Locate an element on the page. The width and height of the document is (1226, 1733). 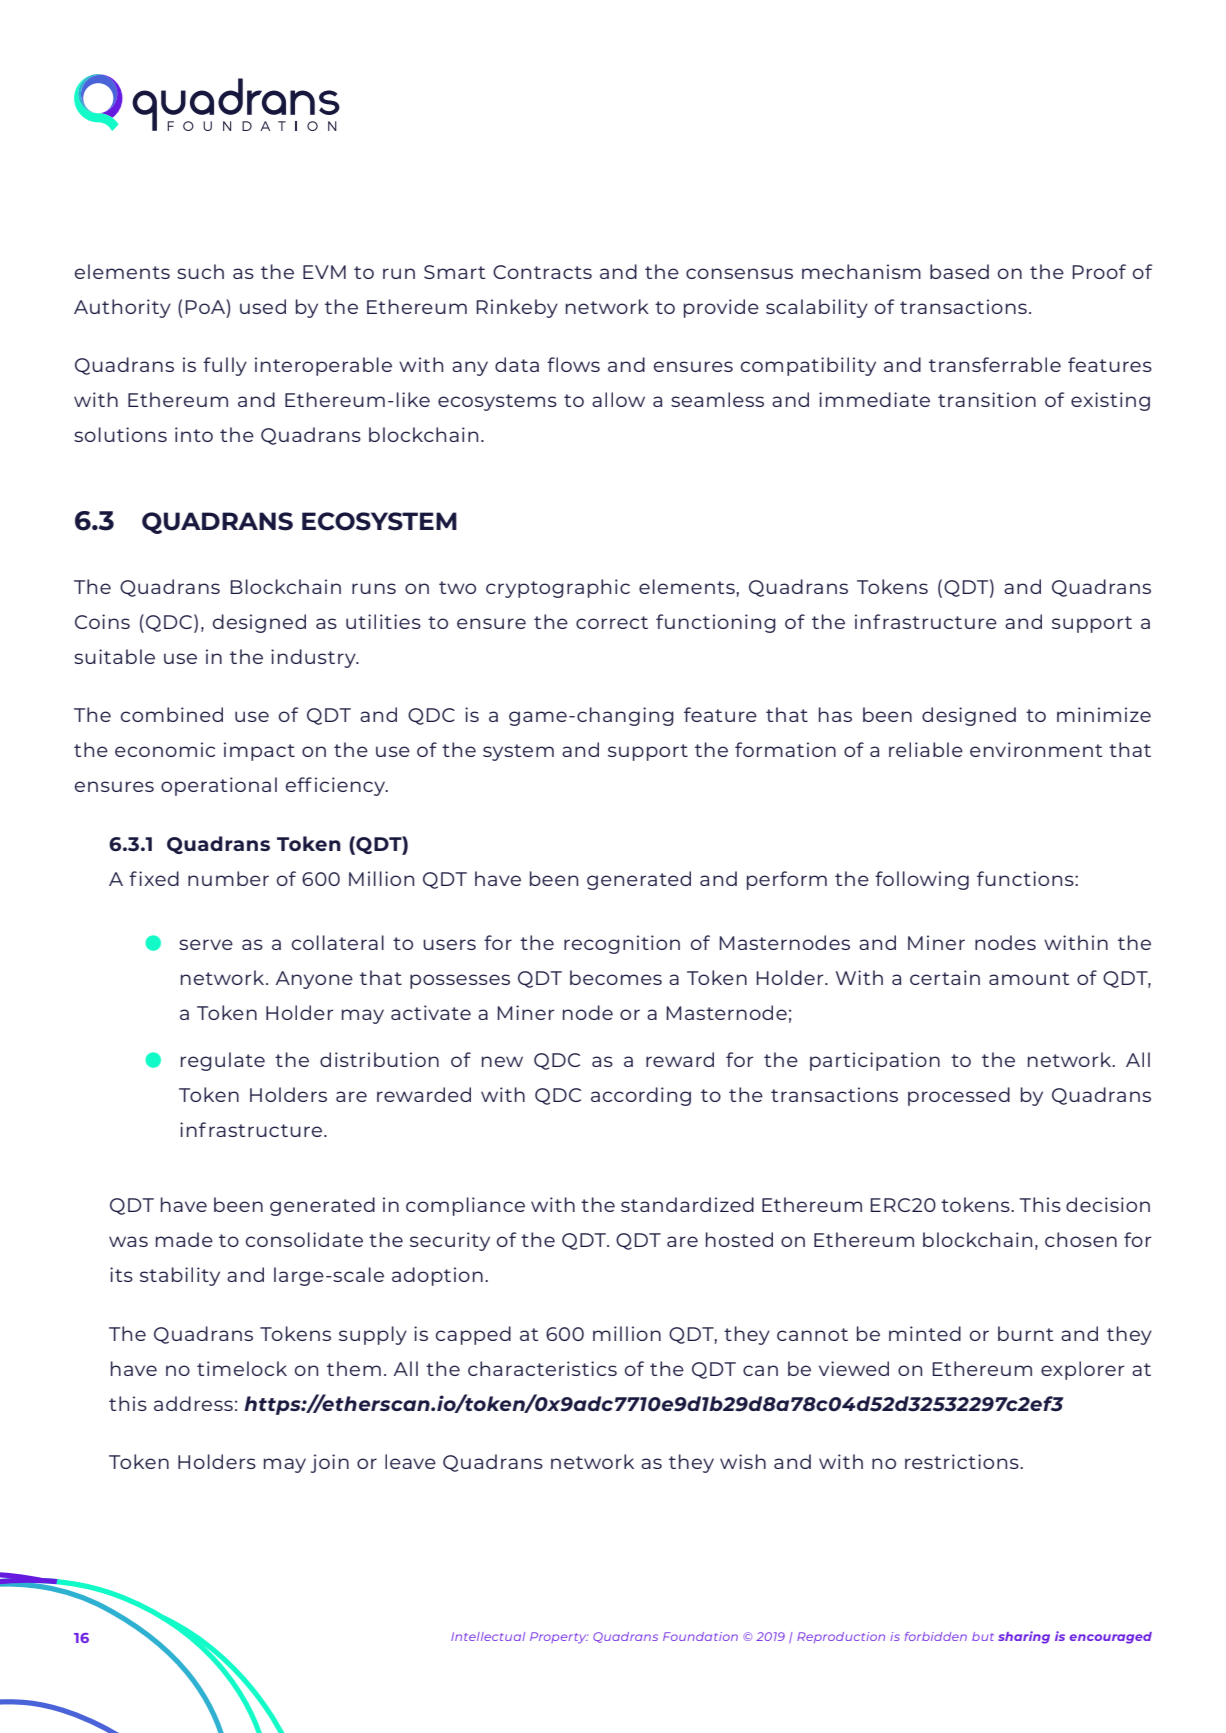
flows is located at coordinates (573, 364).
